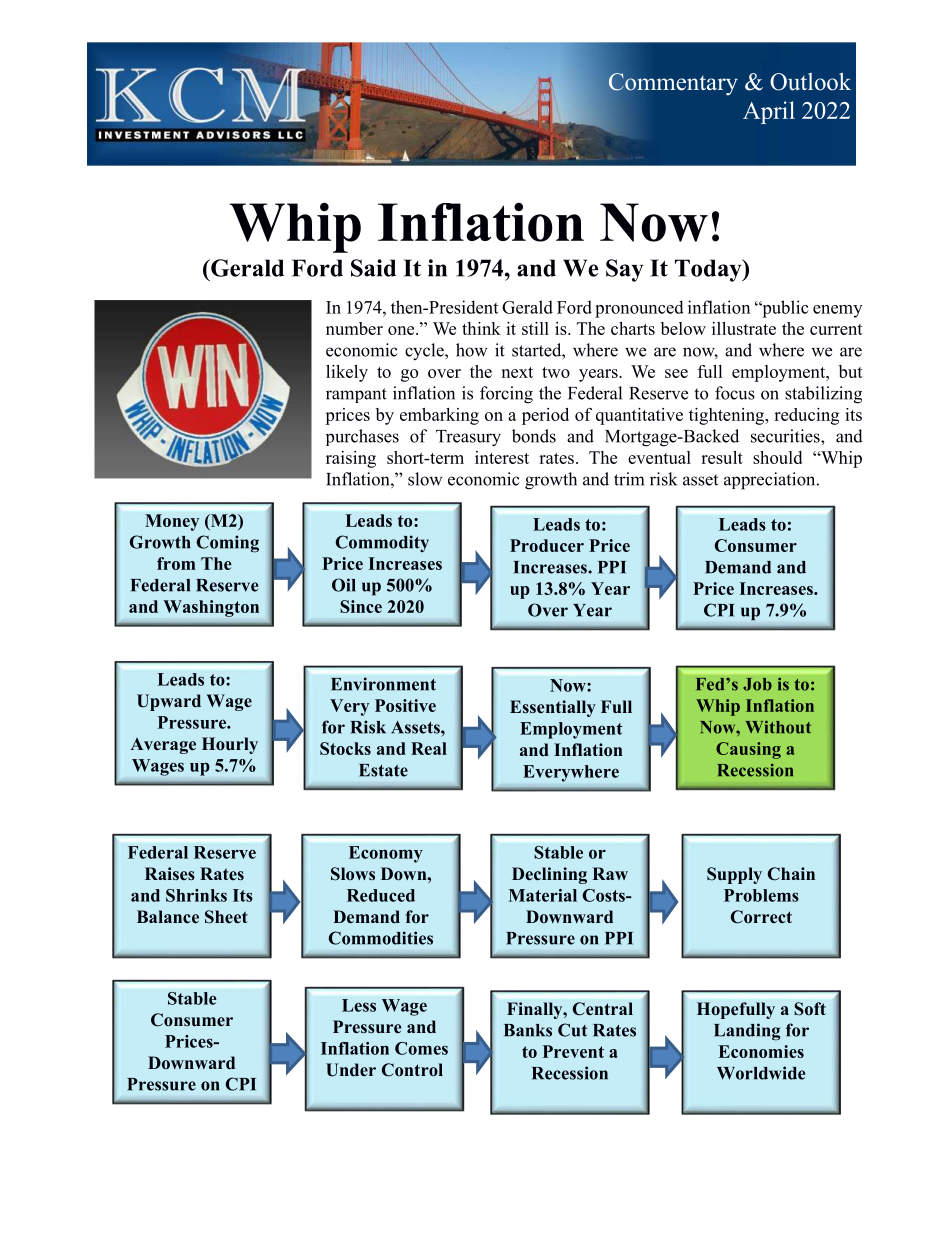 This page has width=952, height=1233. I want to click on Said, so click(373, 268).
